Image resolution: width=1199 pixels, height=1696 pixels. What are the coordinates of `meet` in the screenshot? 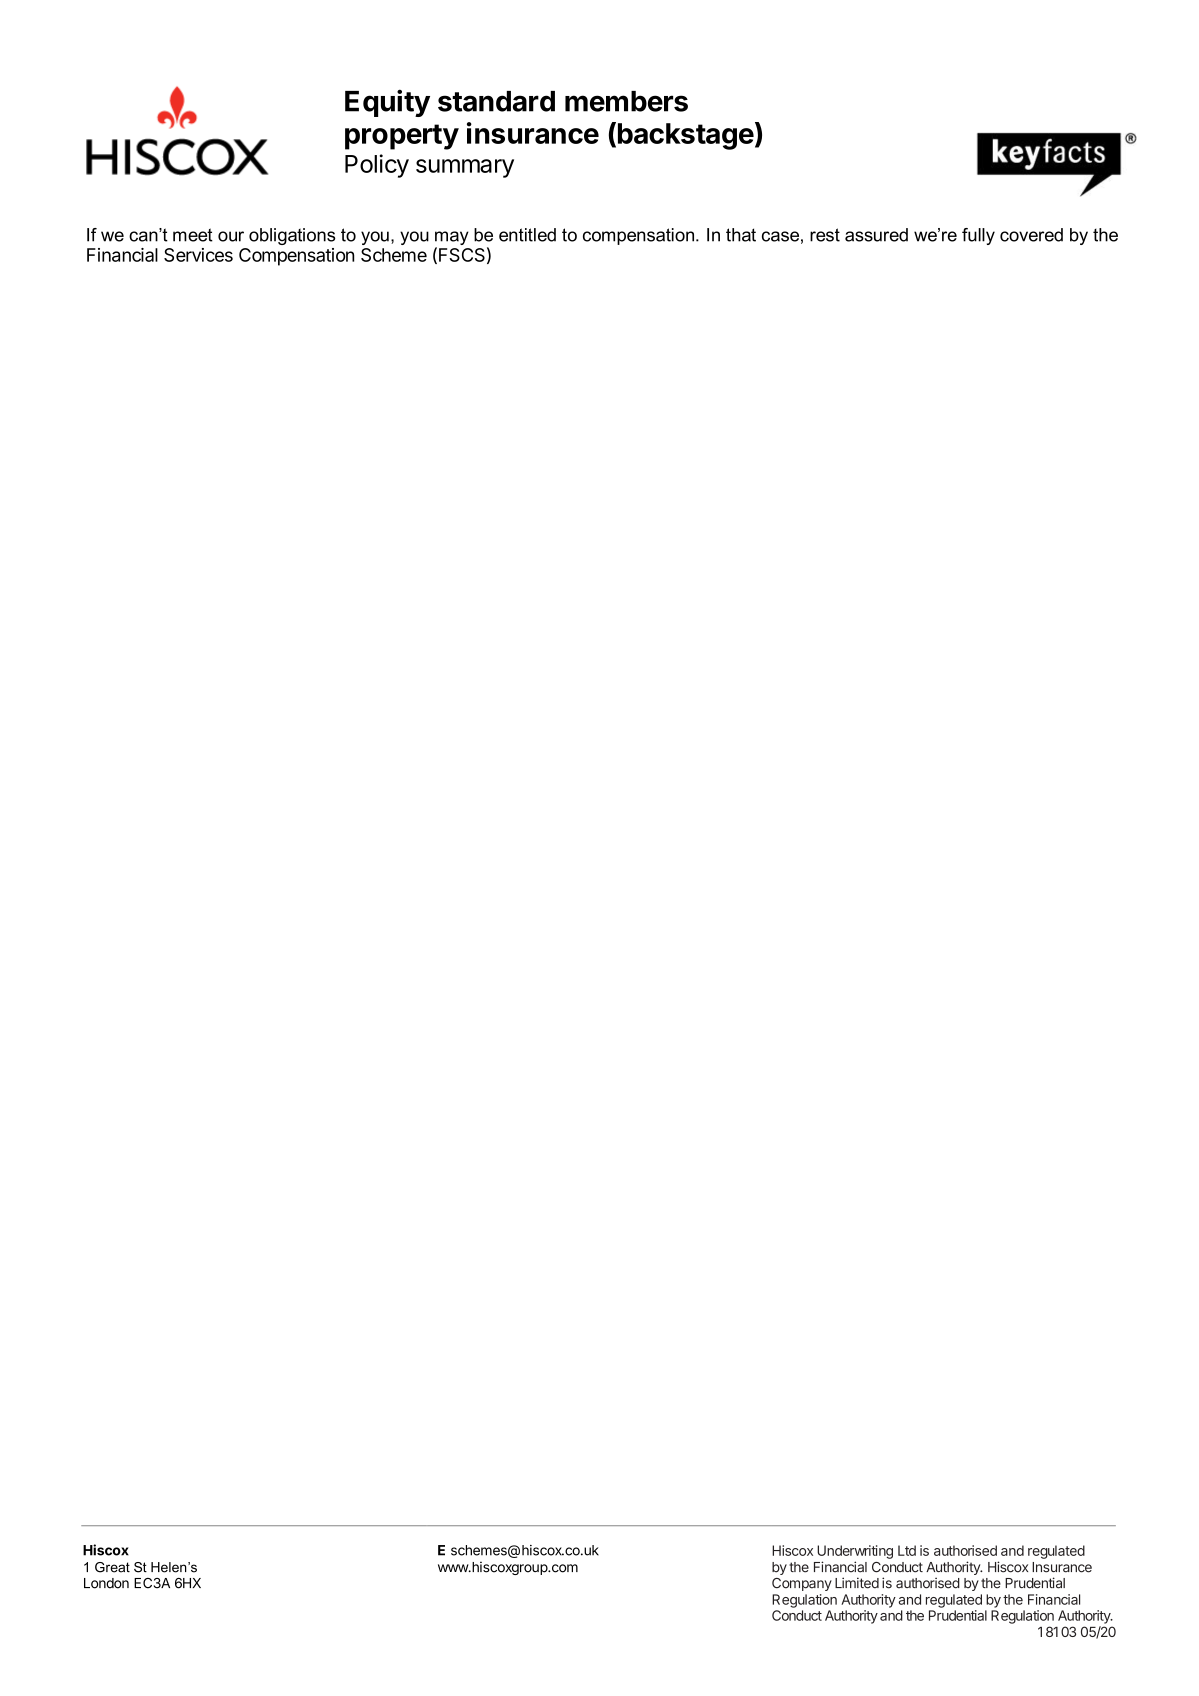 It's located at (193, 235).
